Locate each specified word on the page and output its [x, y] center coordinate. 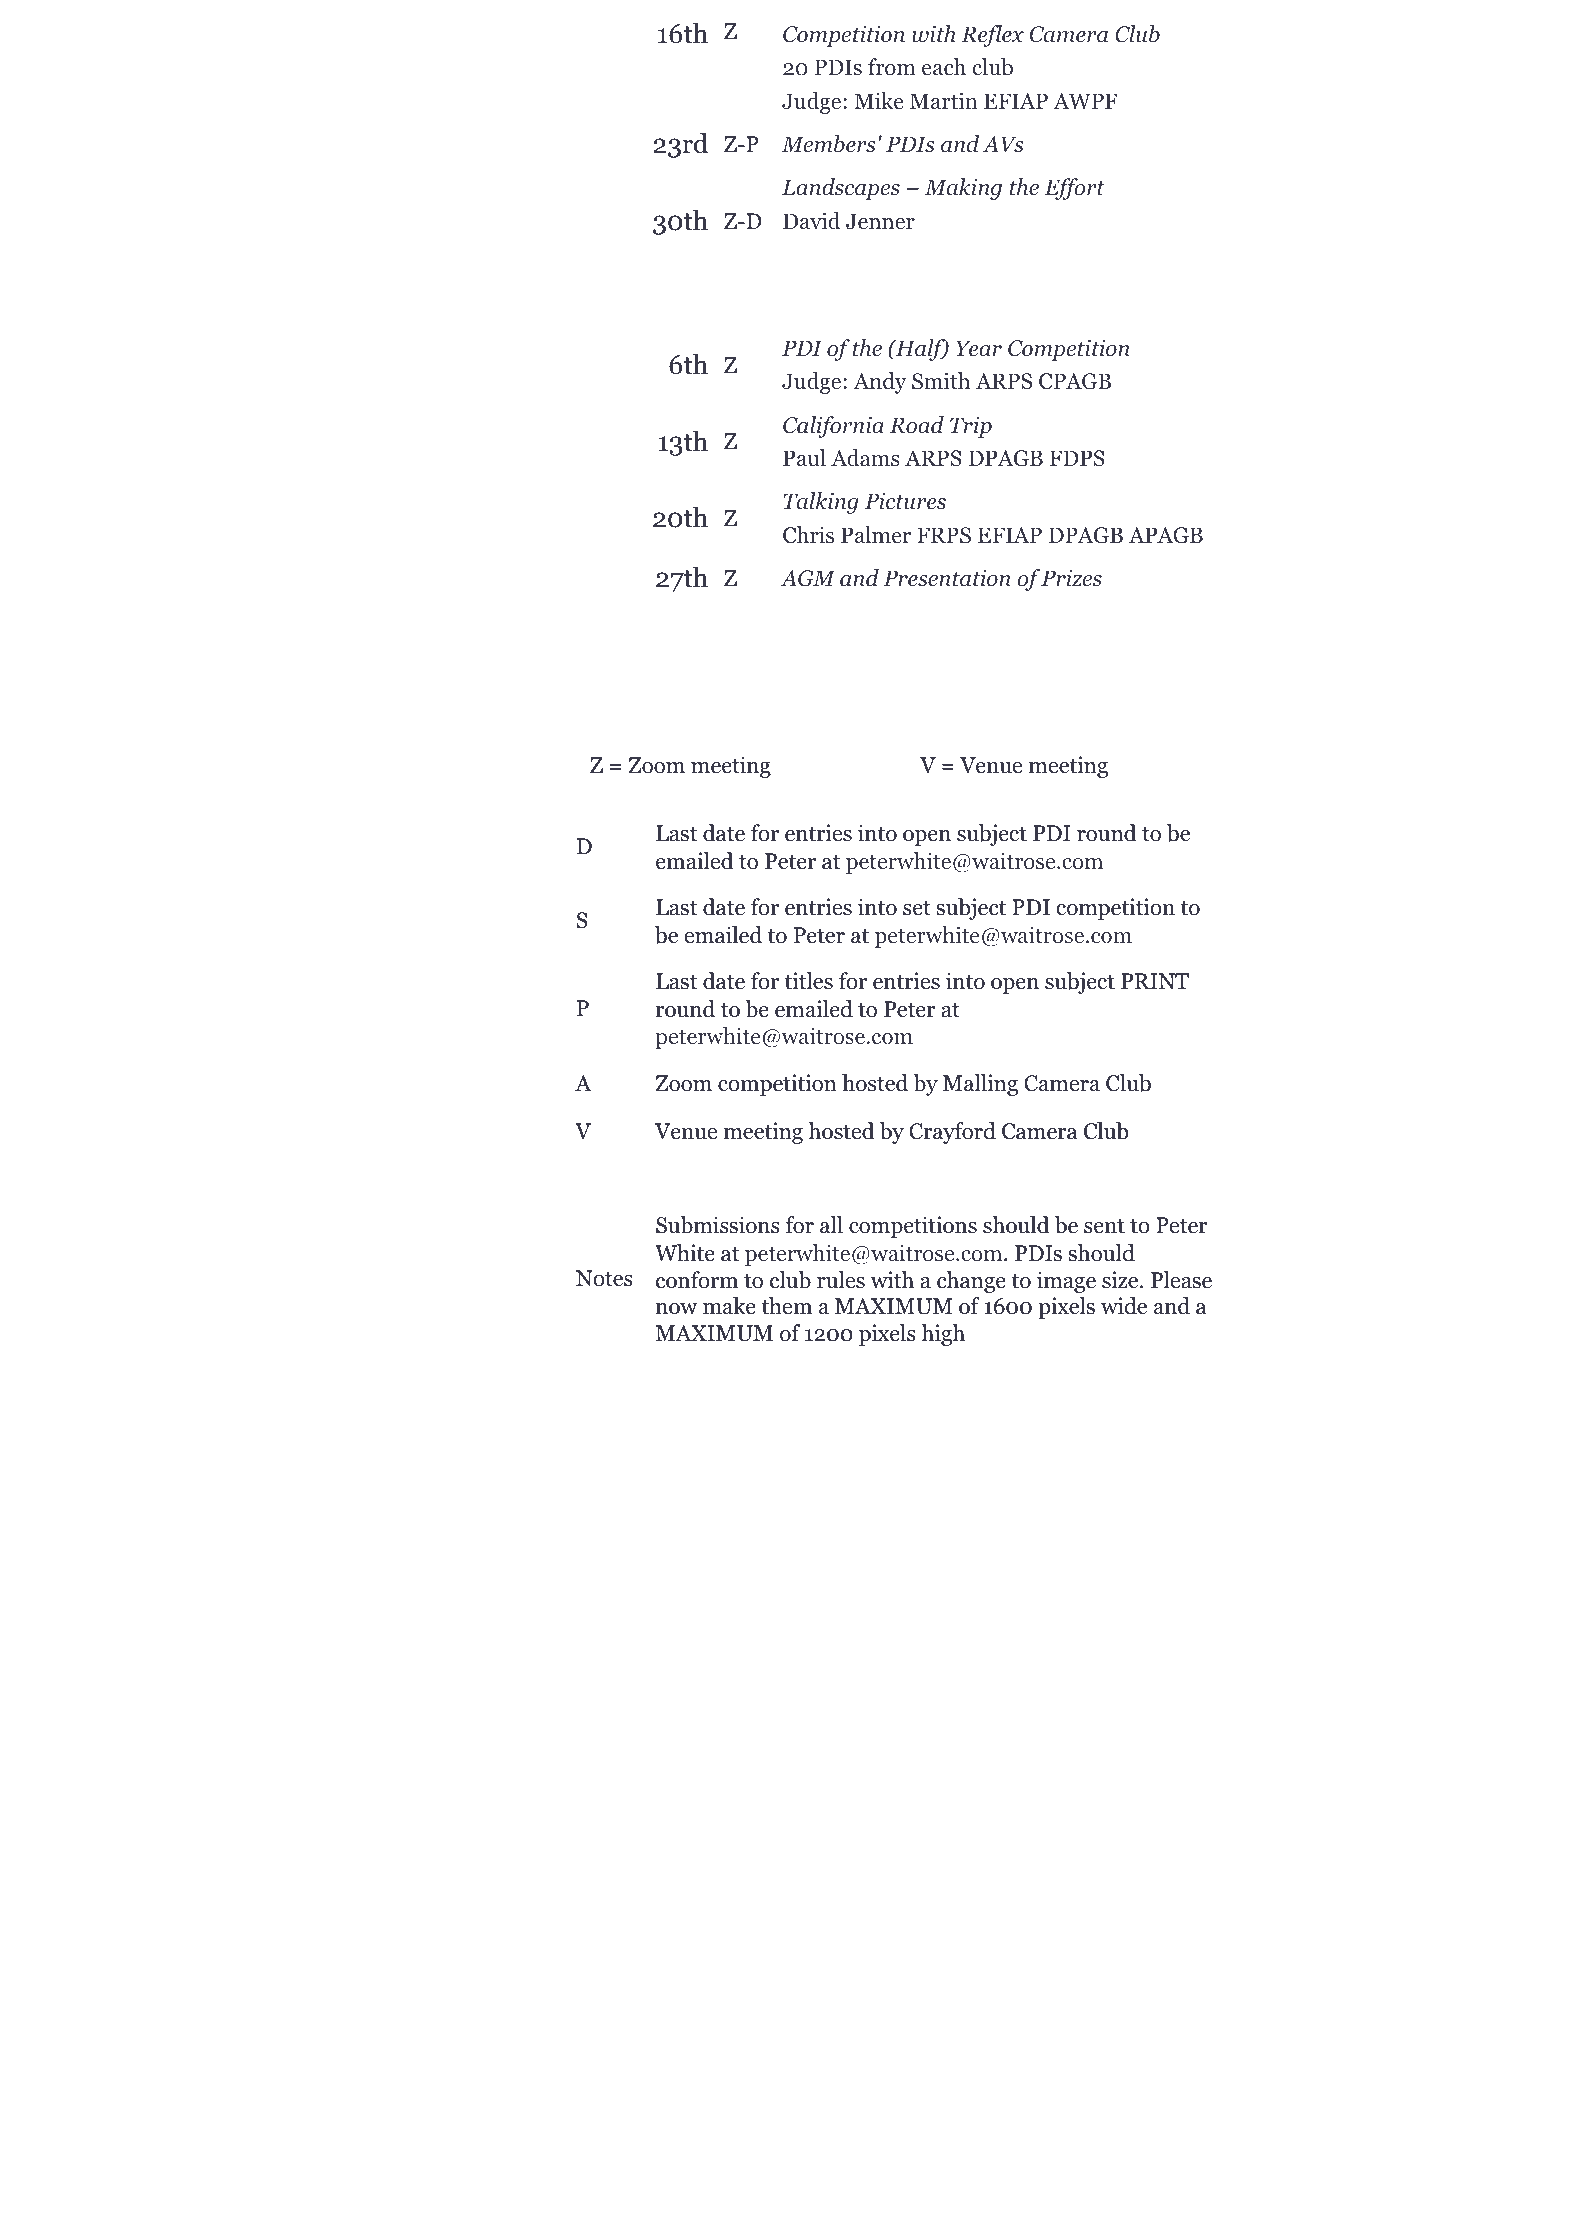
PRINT [1155, 981]
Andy [879, 383]
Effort [1074, 189]
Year [979, 348]
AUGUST [629, 625]
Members [828, 144]
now [677, 1309]
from [892, 67]
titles [808, 981]
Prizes [1071, 578]
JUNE [614, 302]
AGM [807, 578]
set [917, 908]
